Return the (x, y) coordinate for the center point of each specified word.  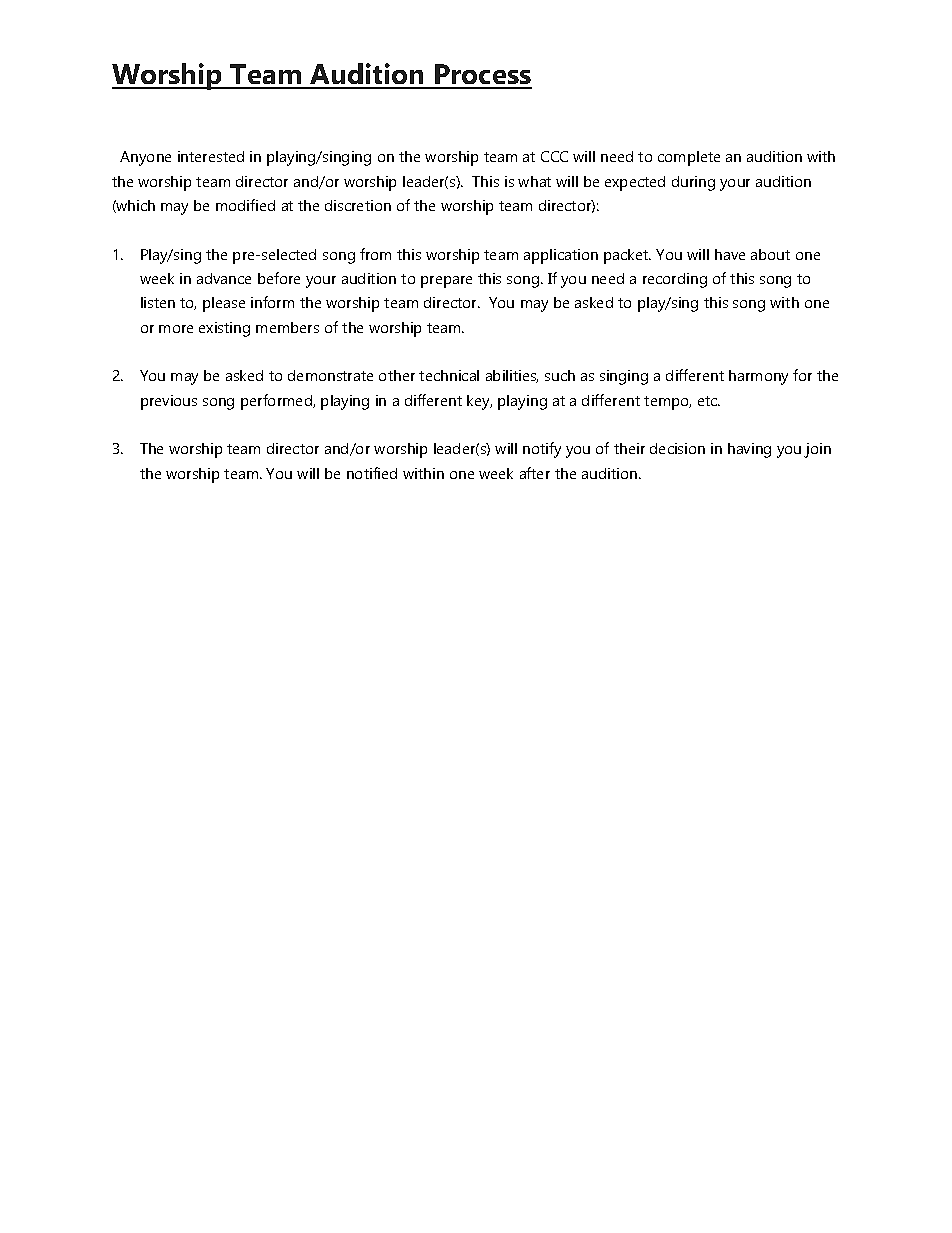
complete (689, 158)
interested (211, 156)
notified (372, 473)
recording (675, 280)
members (287, 327)
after (535, 473)
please (224, 304)
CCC (554, 156)
